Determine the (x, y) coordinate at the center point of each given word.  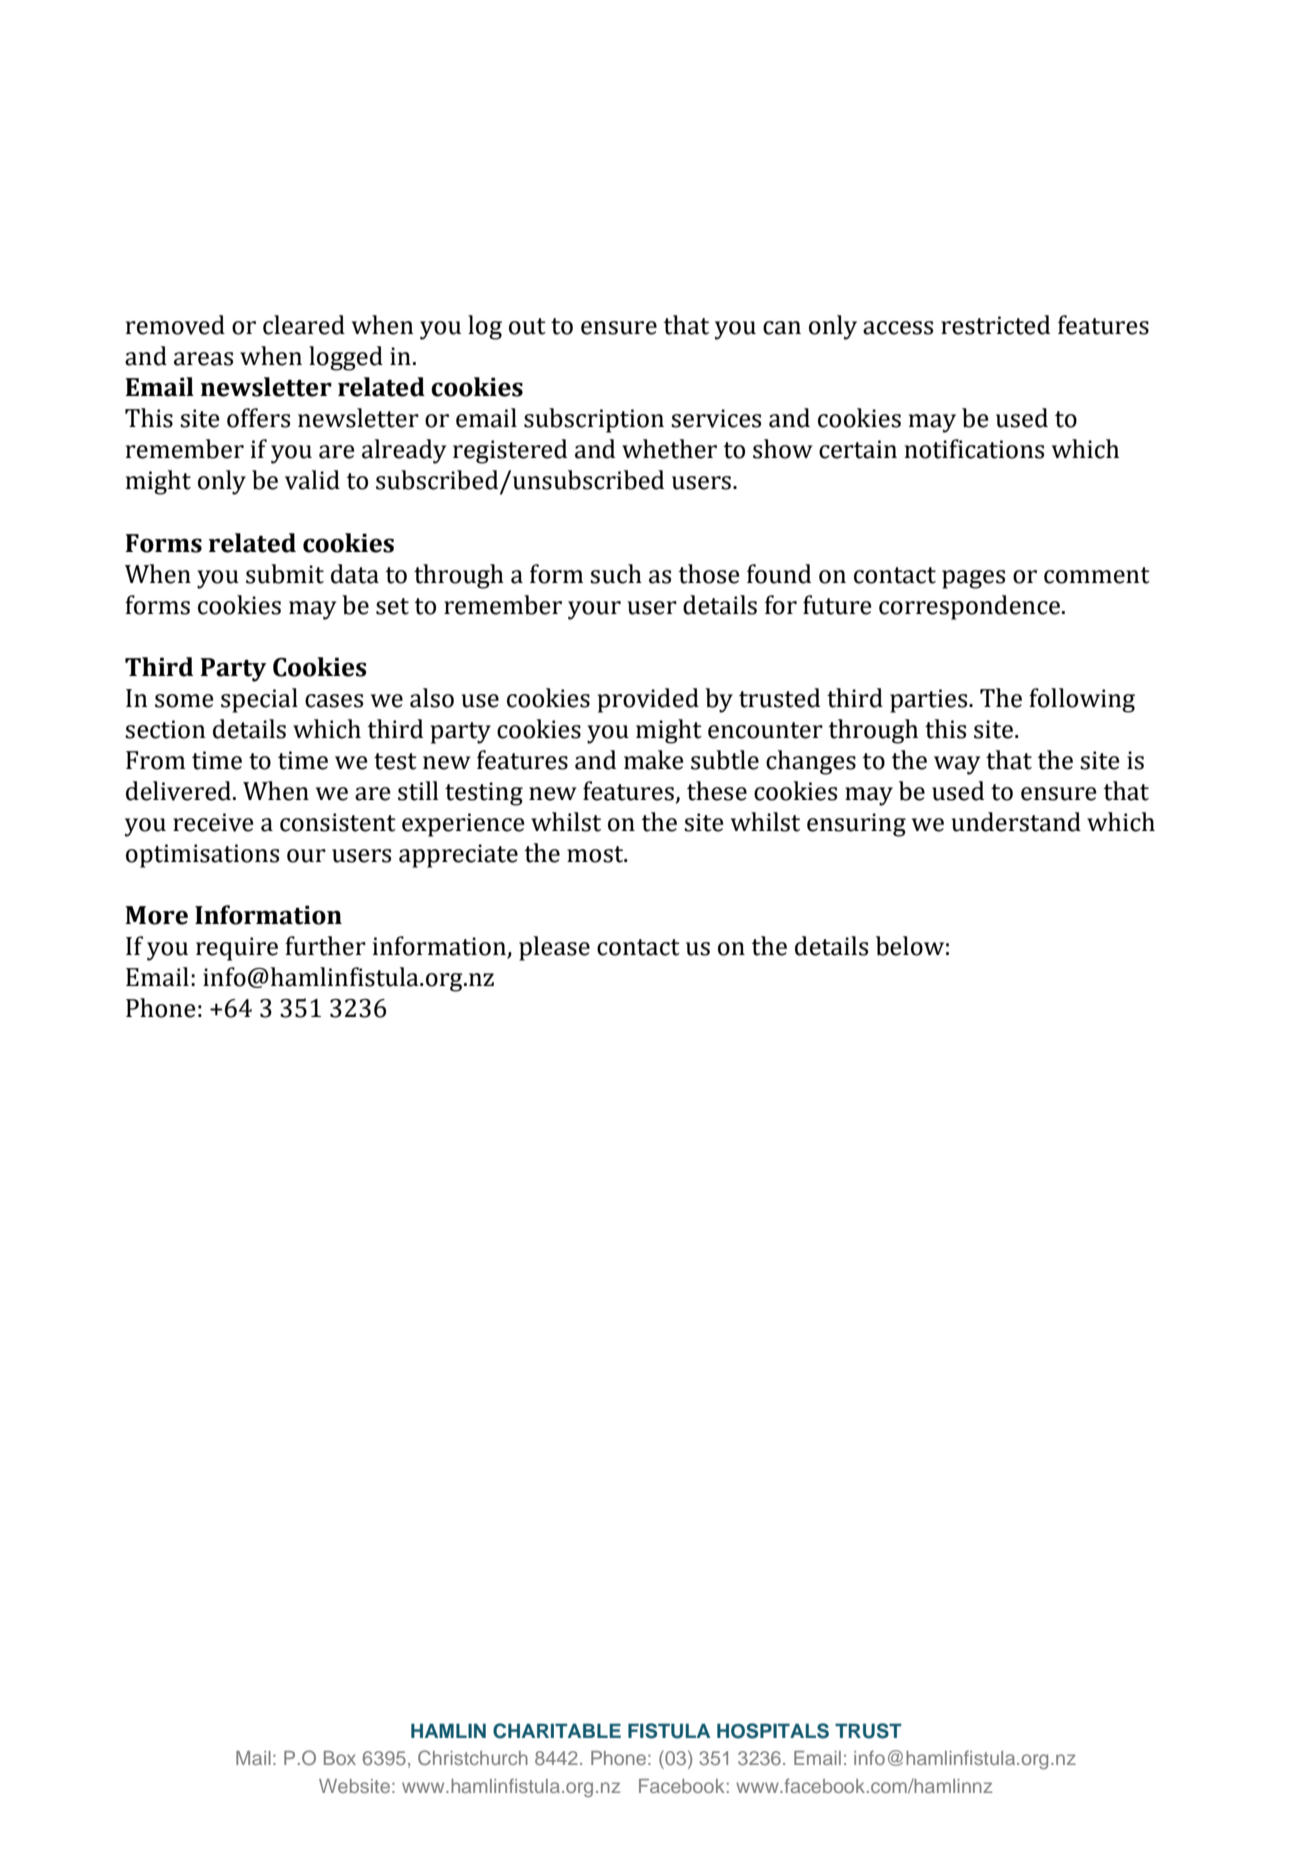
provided (648, 700)
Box (340, 1758)
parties (930, 701)
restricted (995, 325)
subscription (594, 420)
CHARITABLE (557, 1731)
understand (1016, 822)
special (259, 700)
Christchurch (473, 1757)
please (554, 948)
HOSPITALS (773, 1731)
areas (203, 359)
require (237, 949)
